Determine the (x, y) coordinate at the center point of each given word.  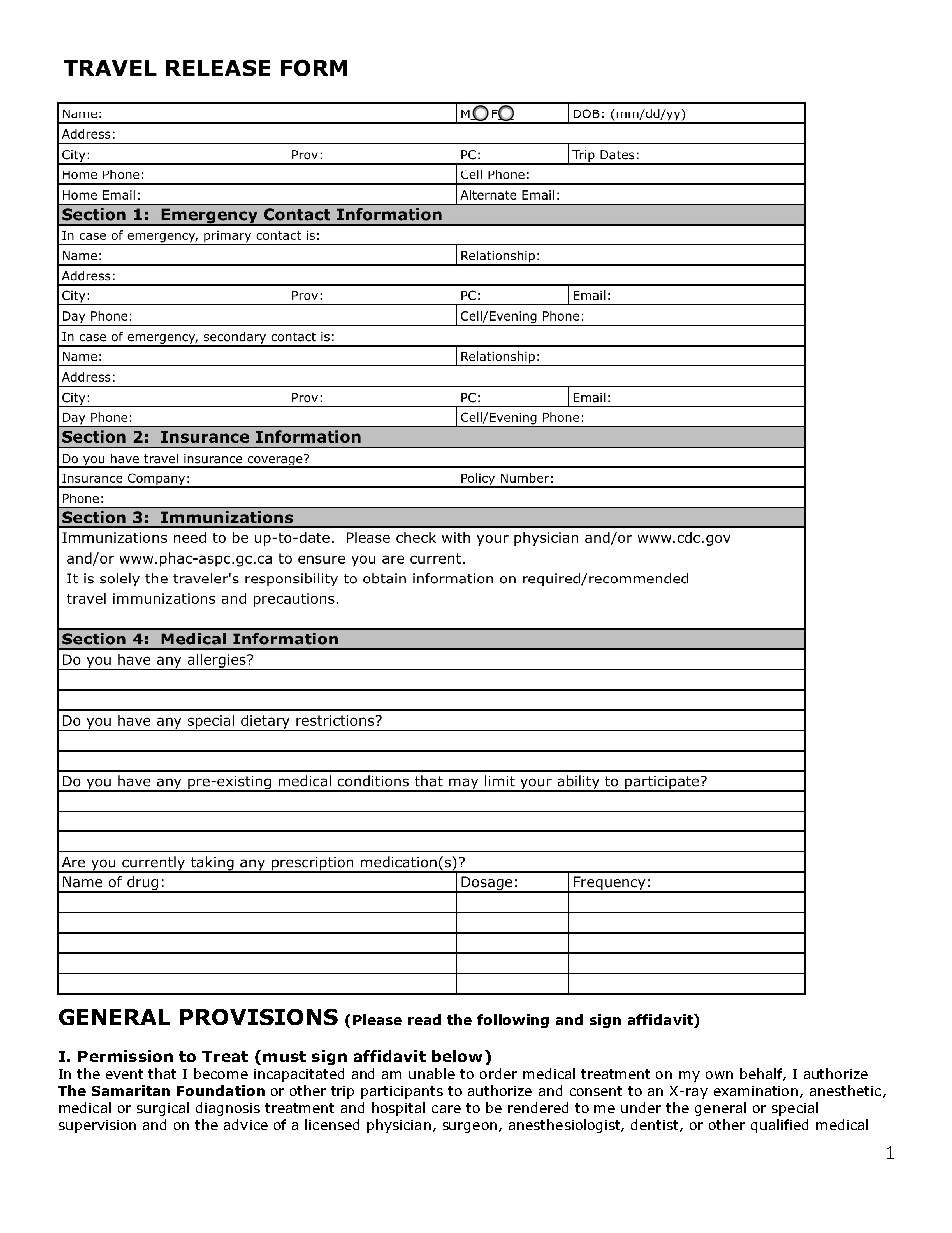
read (424, 1019)
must (284, 1056)
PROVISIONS (259, 1017)
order (498, 1073)
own (719, 1075)
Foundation (221, 1090)
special (795, 1109)
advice (246, 1124)
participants (402, 1092)
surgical (163, 1109)
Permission (125, 1056)
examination (757, 1092)
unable (432, 1073)
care (446, 1109)
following (513, 1021)
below (459, 1056)
